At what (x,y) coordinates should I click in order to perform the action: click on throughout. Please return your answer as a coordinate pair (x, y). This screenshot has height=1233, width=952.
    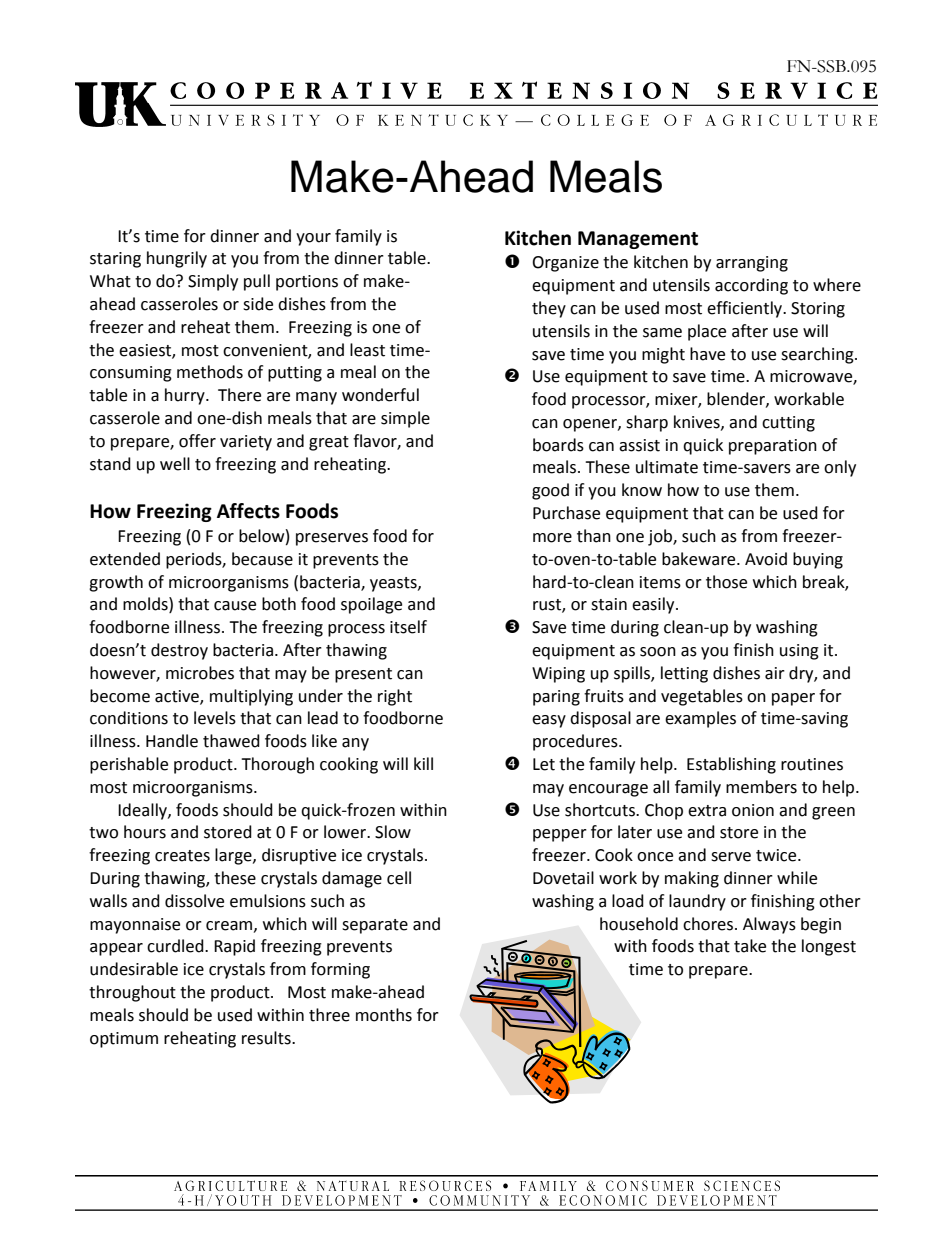
    Looking at the image, I should click on (132, 993).
